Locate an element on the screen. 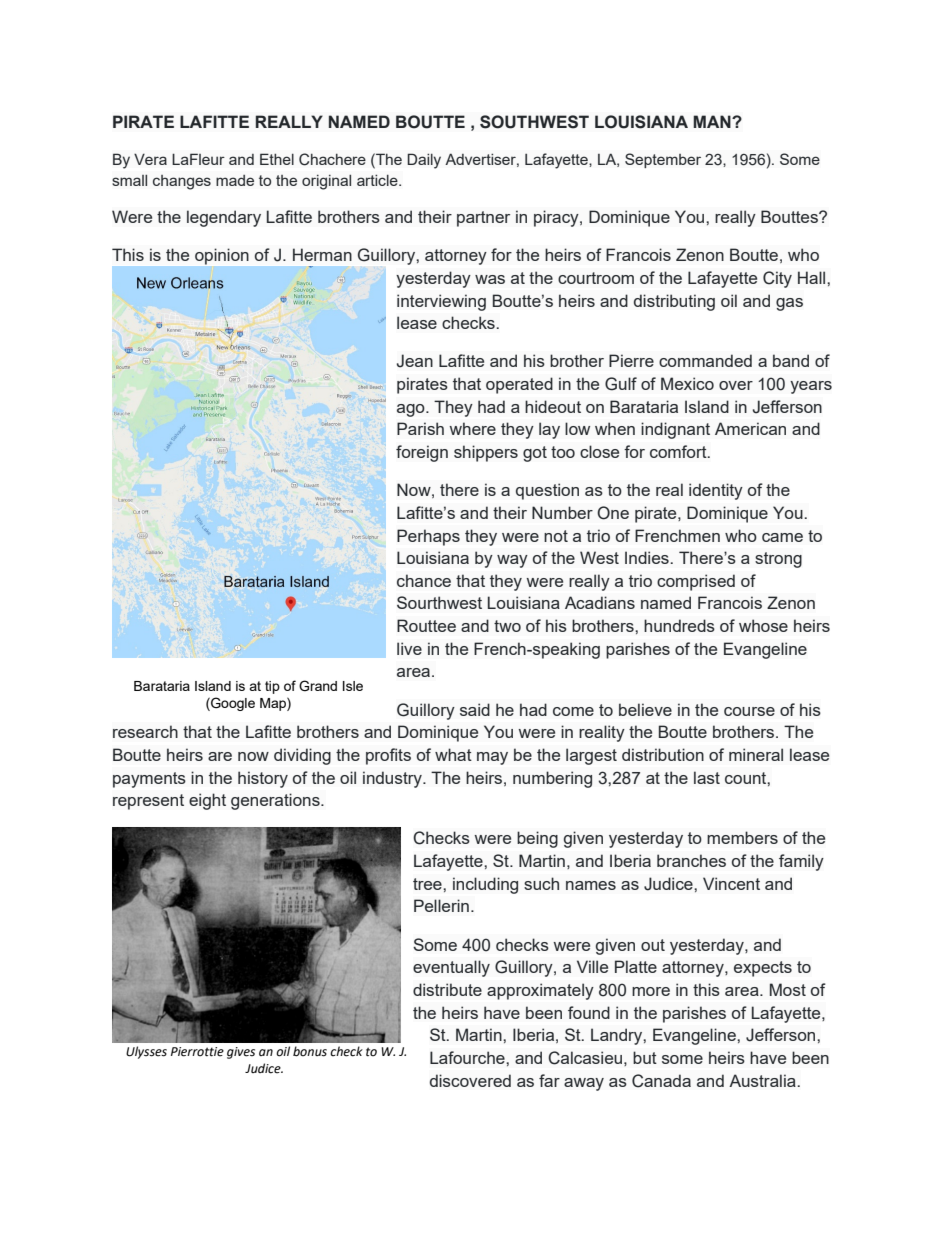  two is located at coordinates (507, 626).
